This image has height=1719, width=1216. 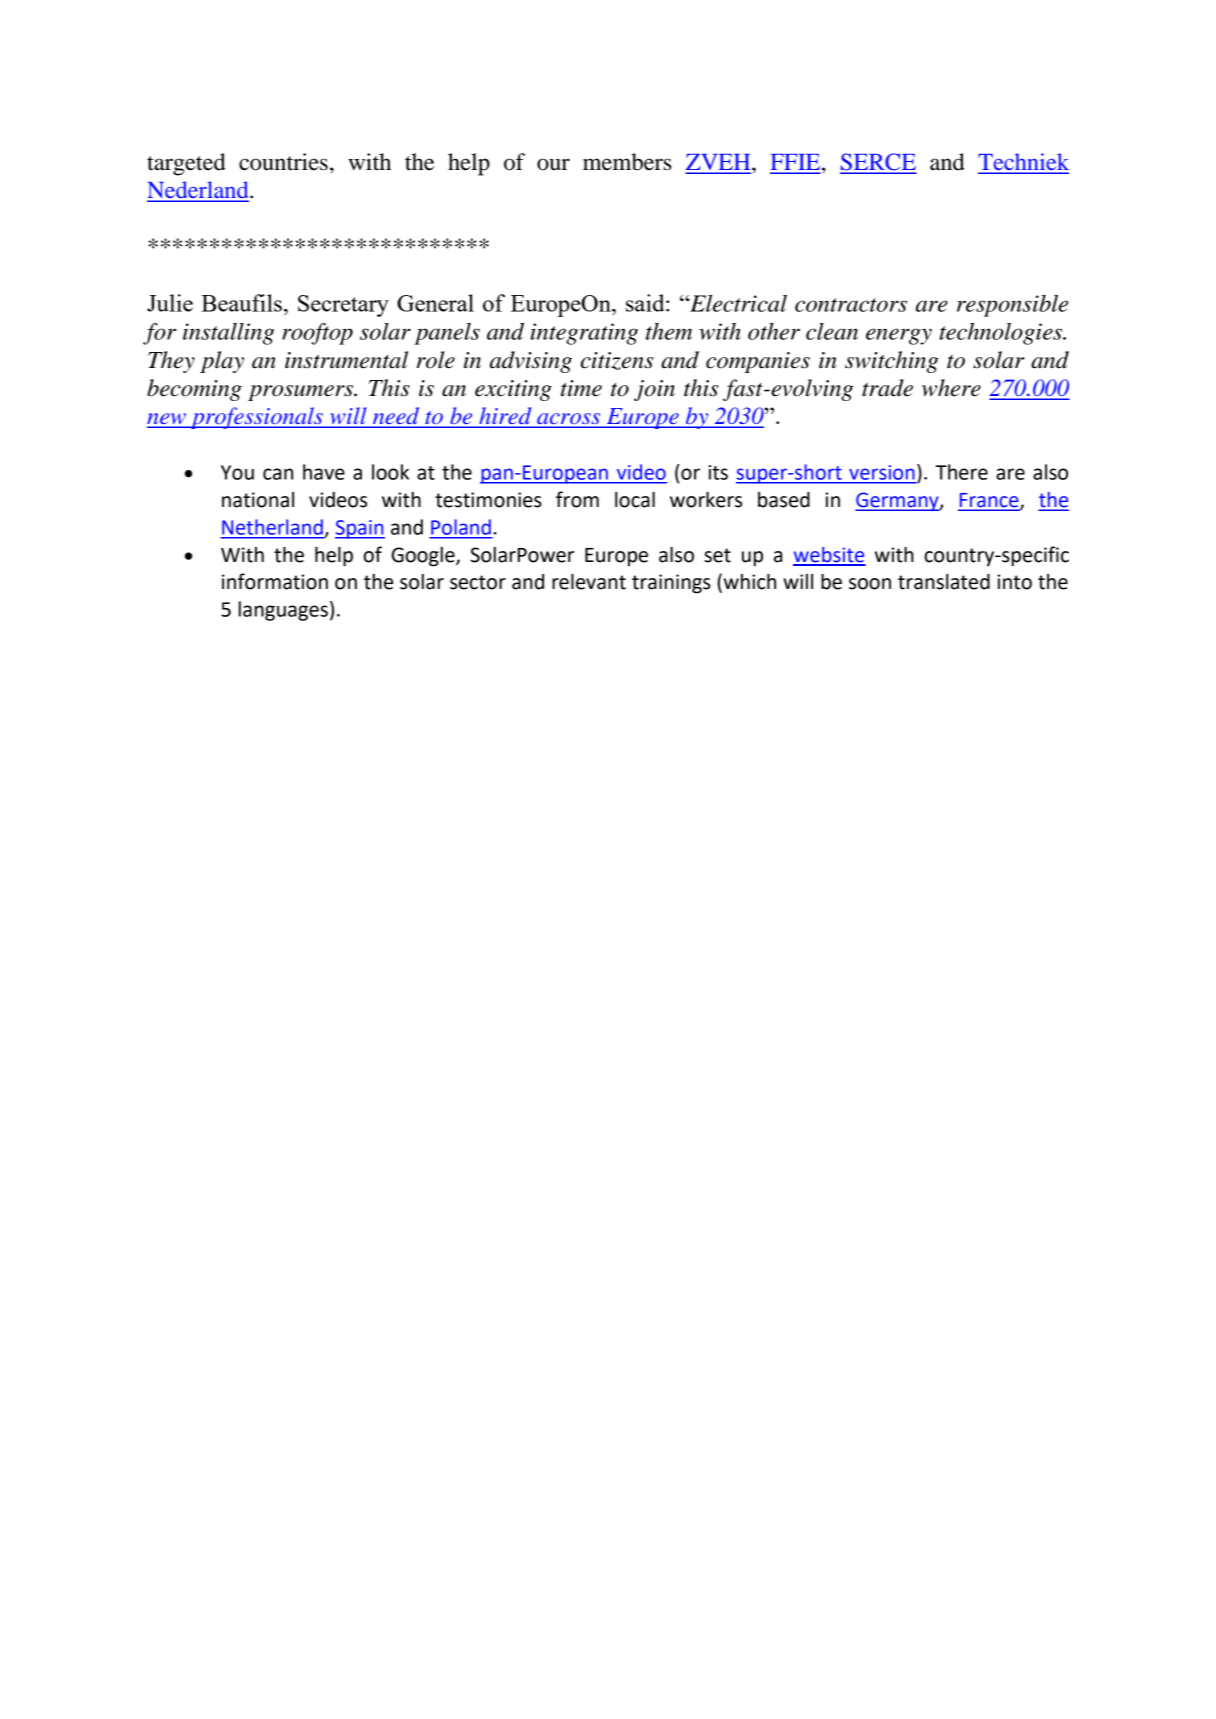 What do you see at coordinates (283, 611) in the image?
I see `languages` at bounding box center [283, 611].
